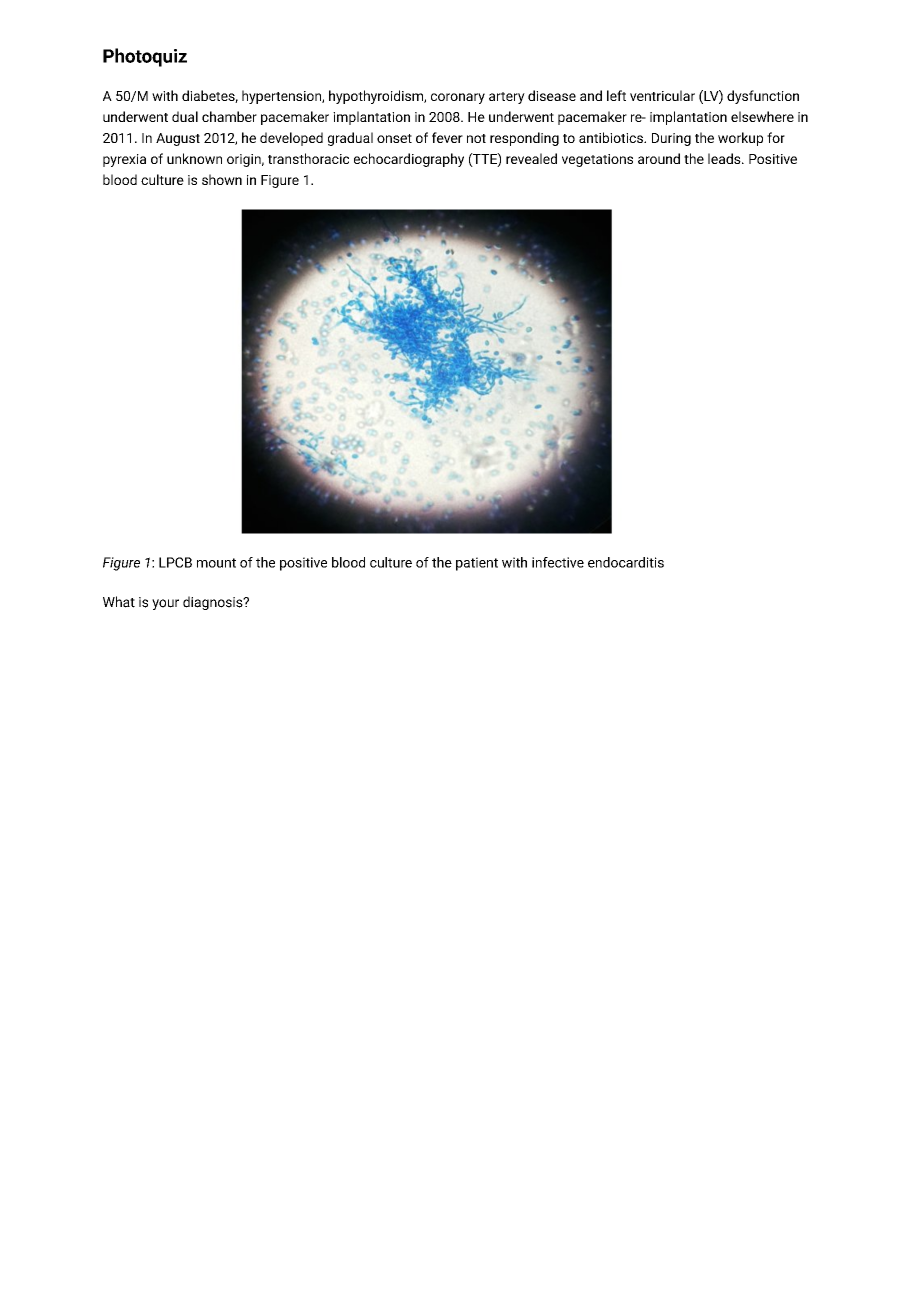  I want to click on around, so click(659, 158).
